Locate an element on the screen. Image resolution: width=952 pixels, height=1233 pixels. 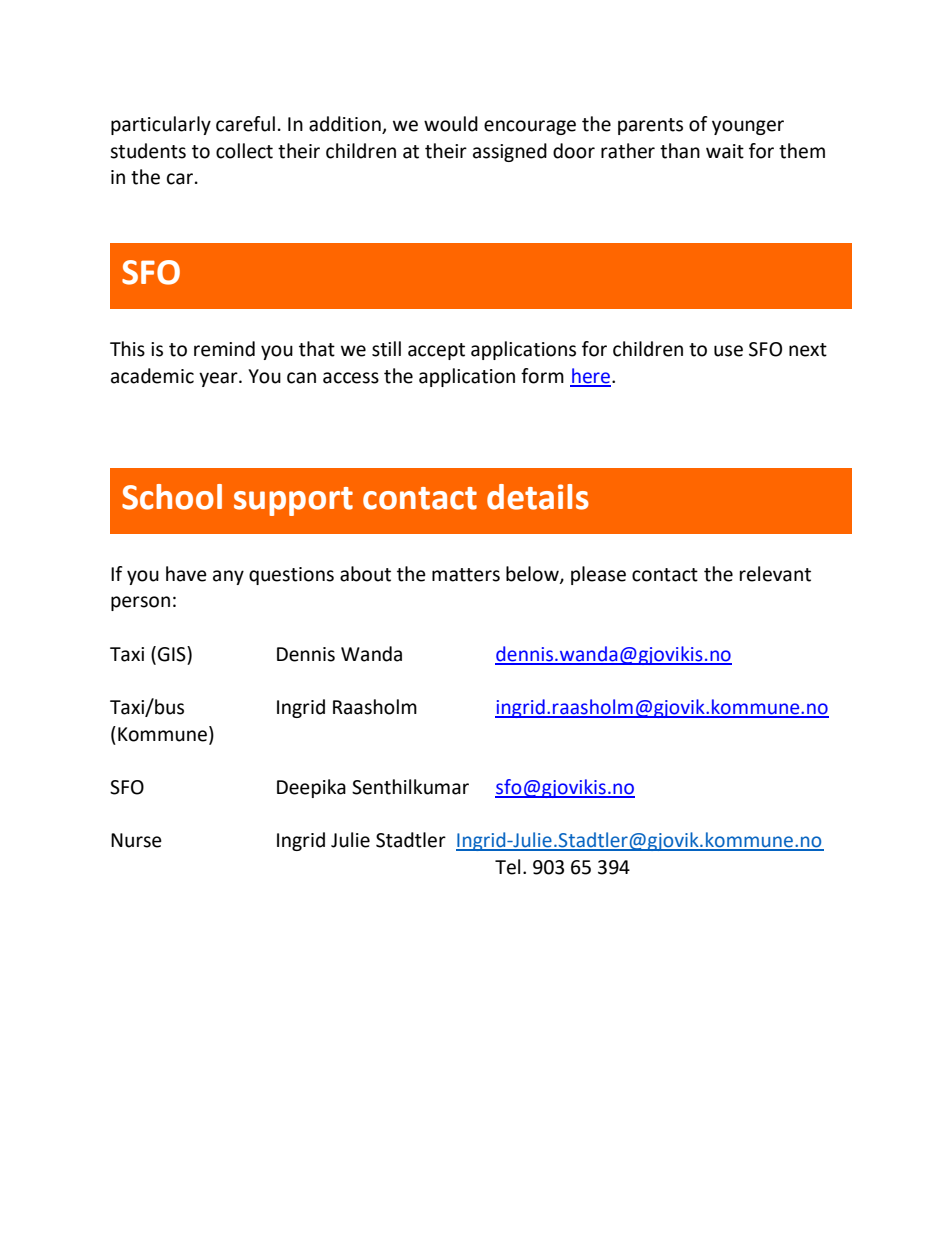
details is located at coordinates (538, 497).
